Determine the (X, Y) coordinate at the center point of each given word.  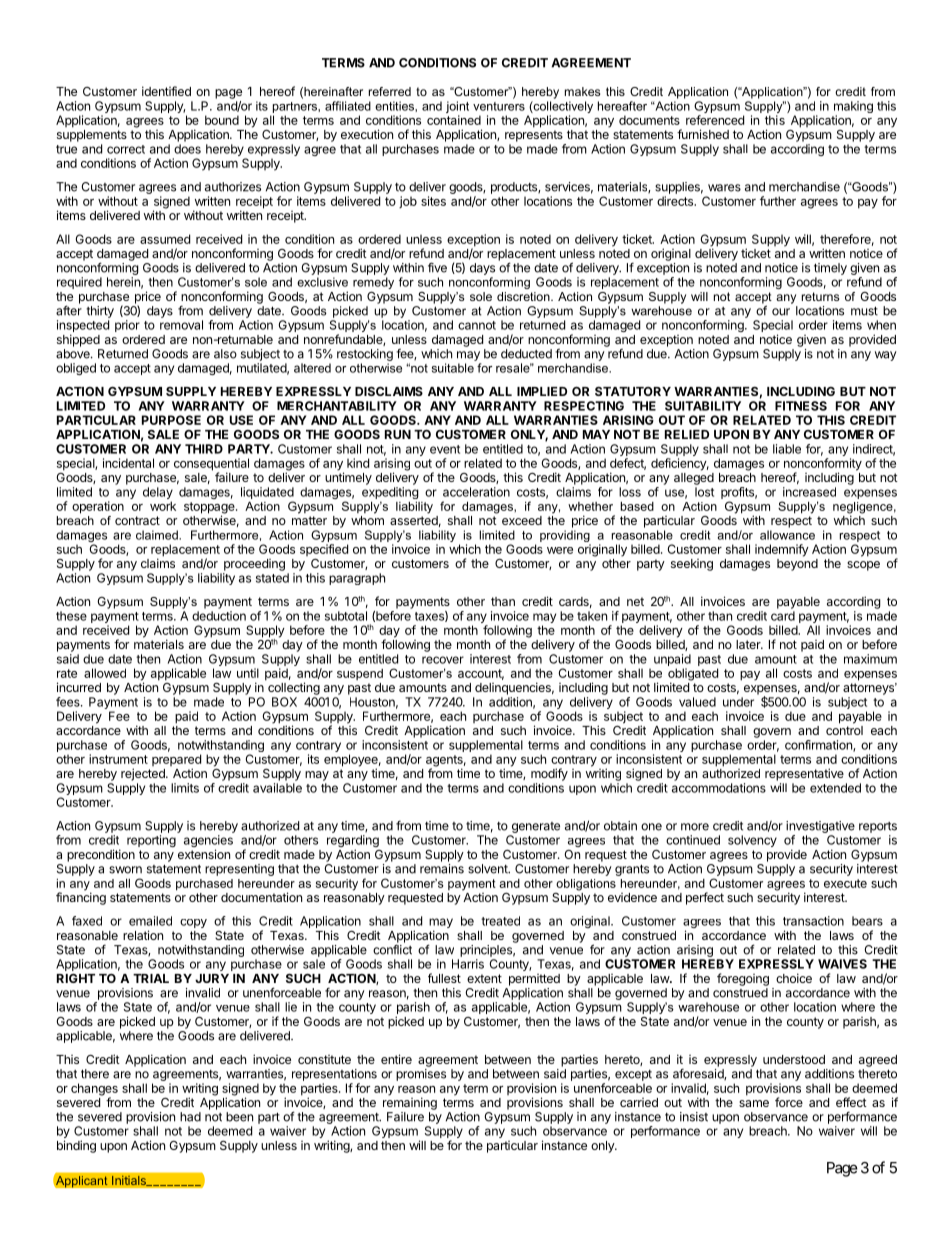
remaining (410, 1102)
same (754, 1103)
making (853, 108)
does (187, 149)
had (190, 1117)
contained (454, 120)
